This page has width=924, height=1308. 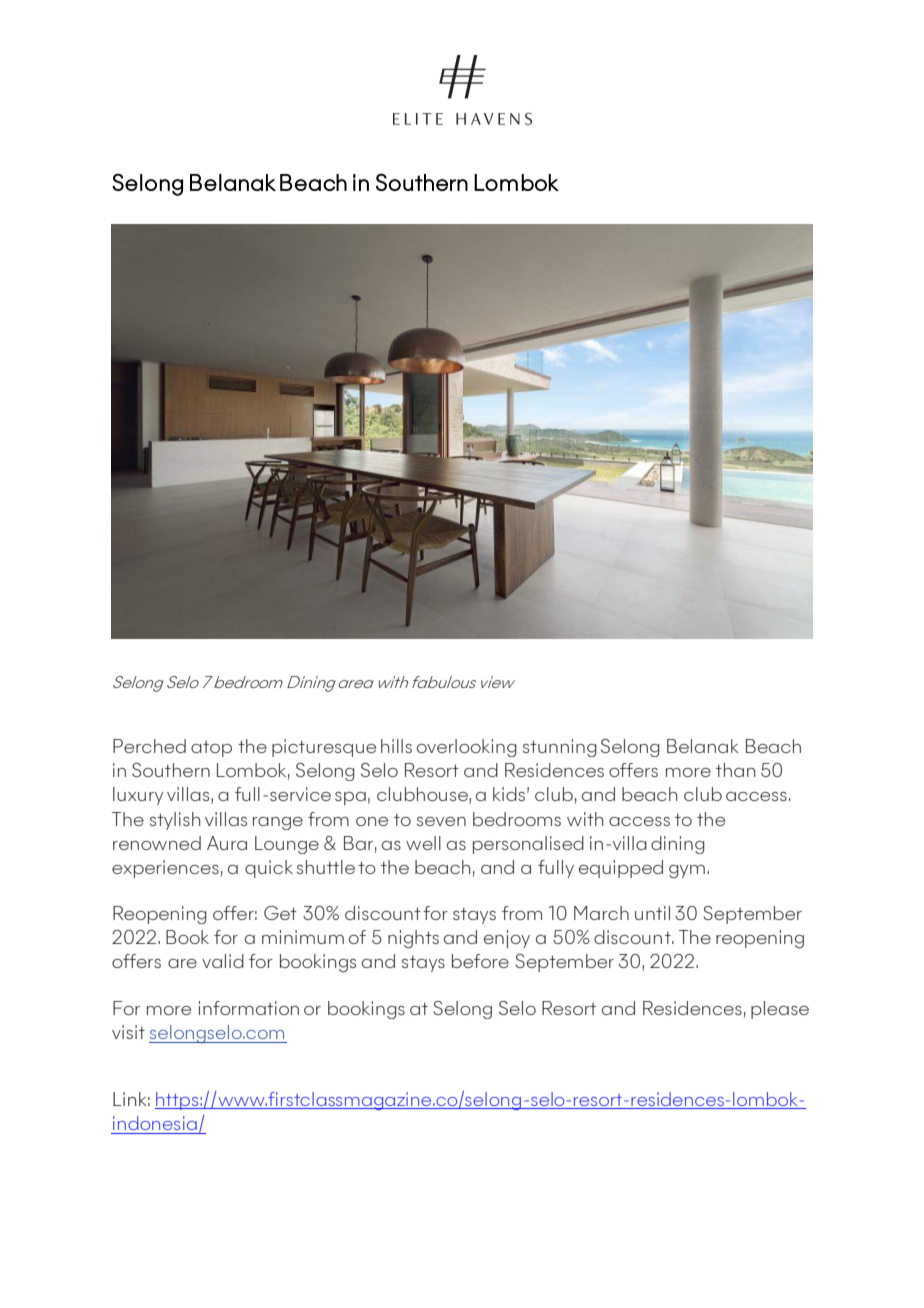 I want to click on overlooking, so click(x=466, y=748).
